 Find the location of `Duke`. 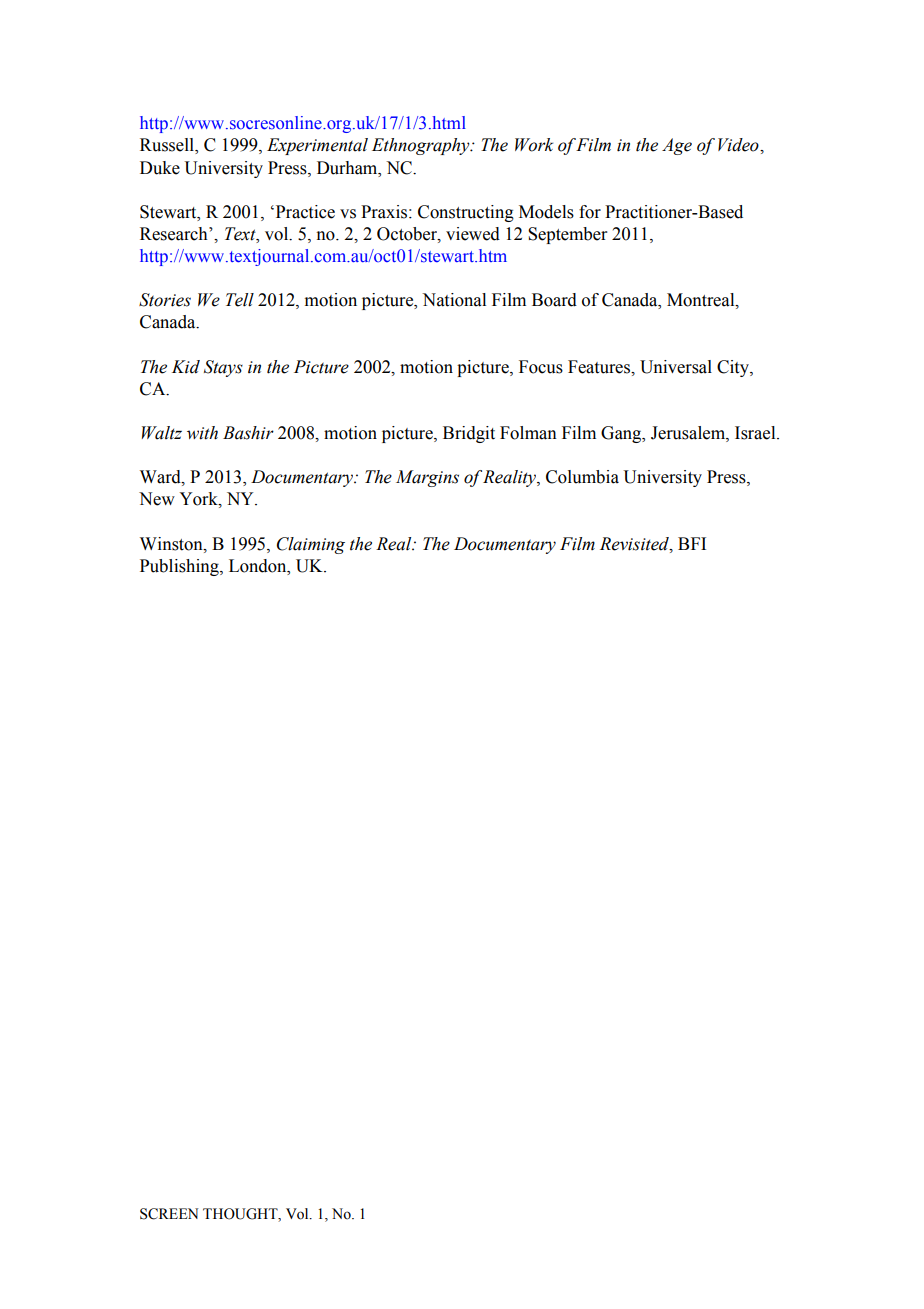

Duke is located at coordinates (160, 168).
